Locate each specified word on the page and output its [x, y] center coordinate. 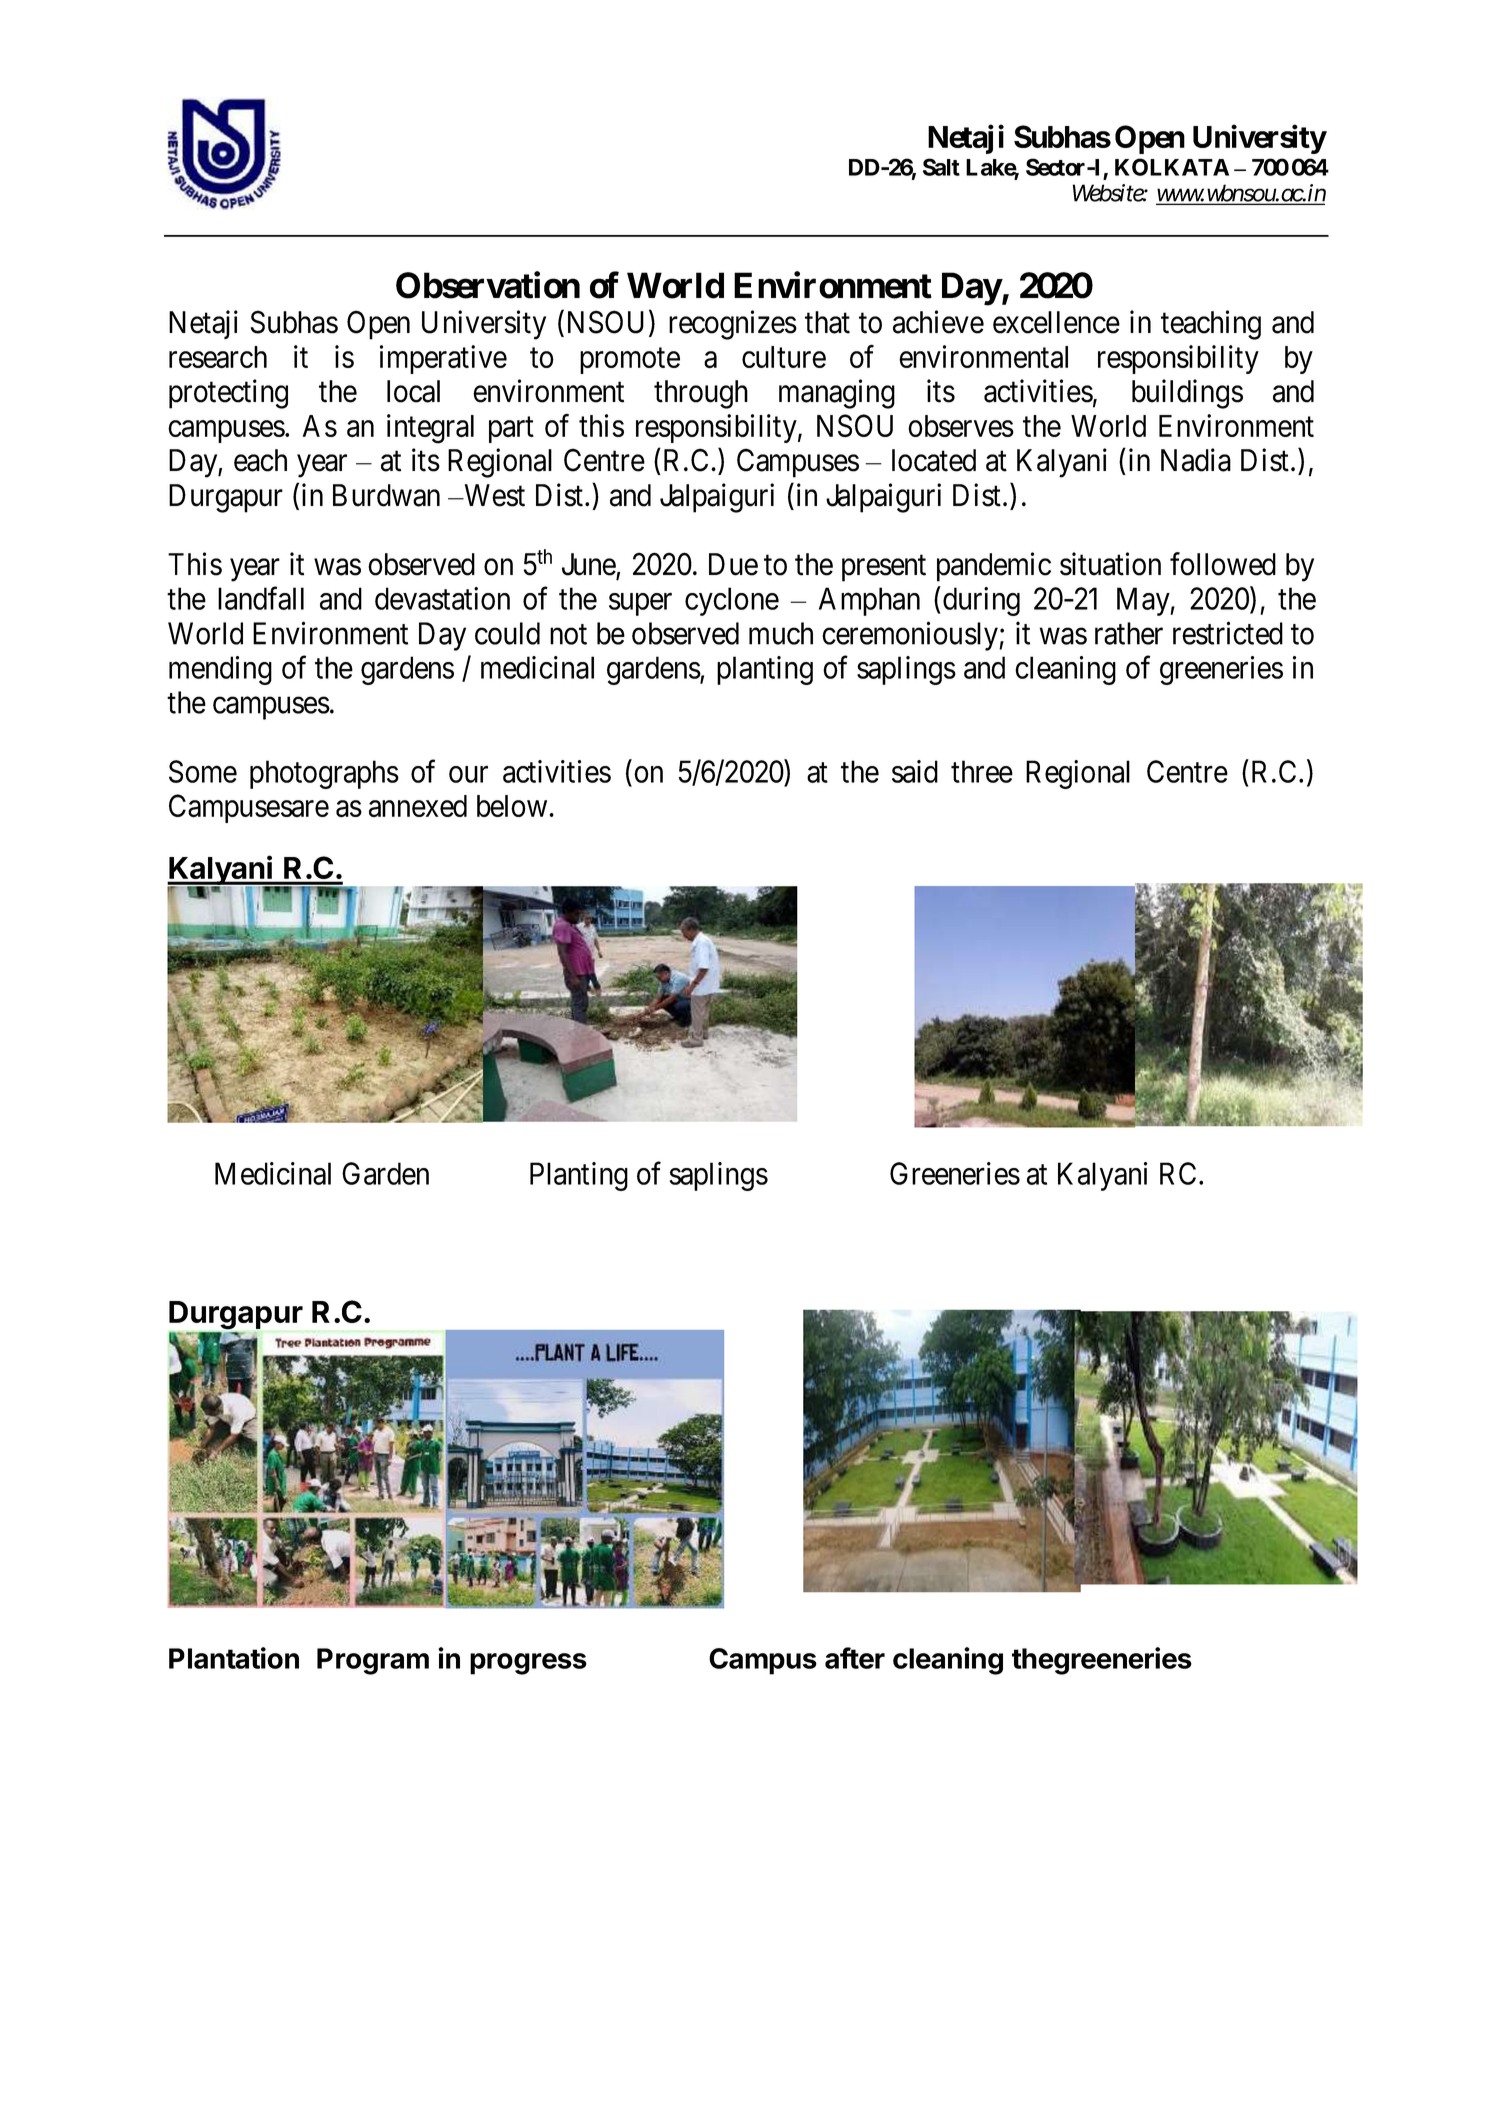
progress [528, 1664]
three [982, 771]
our [468, 774]
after [855, 1658]
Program [373, 1661]
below [512, 806]
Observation [488, 285]
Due [733, 564]
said [915, 771]
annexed [418, 806]
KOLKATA [1172, 167]
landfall [261, 598]
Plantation [234, 1658]
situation [1110, 564]
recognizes [733, 325]
